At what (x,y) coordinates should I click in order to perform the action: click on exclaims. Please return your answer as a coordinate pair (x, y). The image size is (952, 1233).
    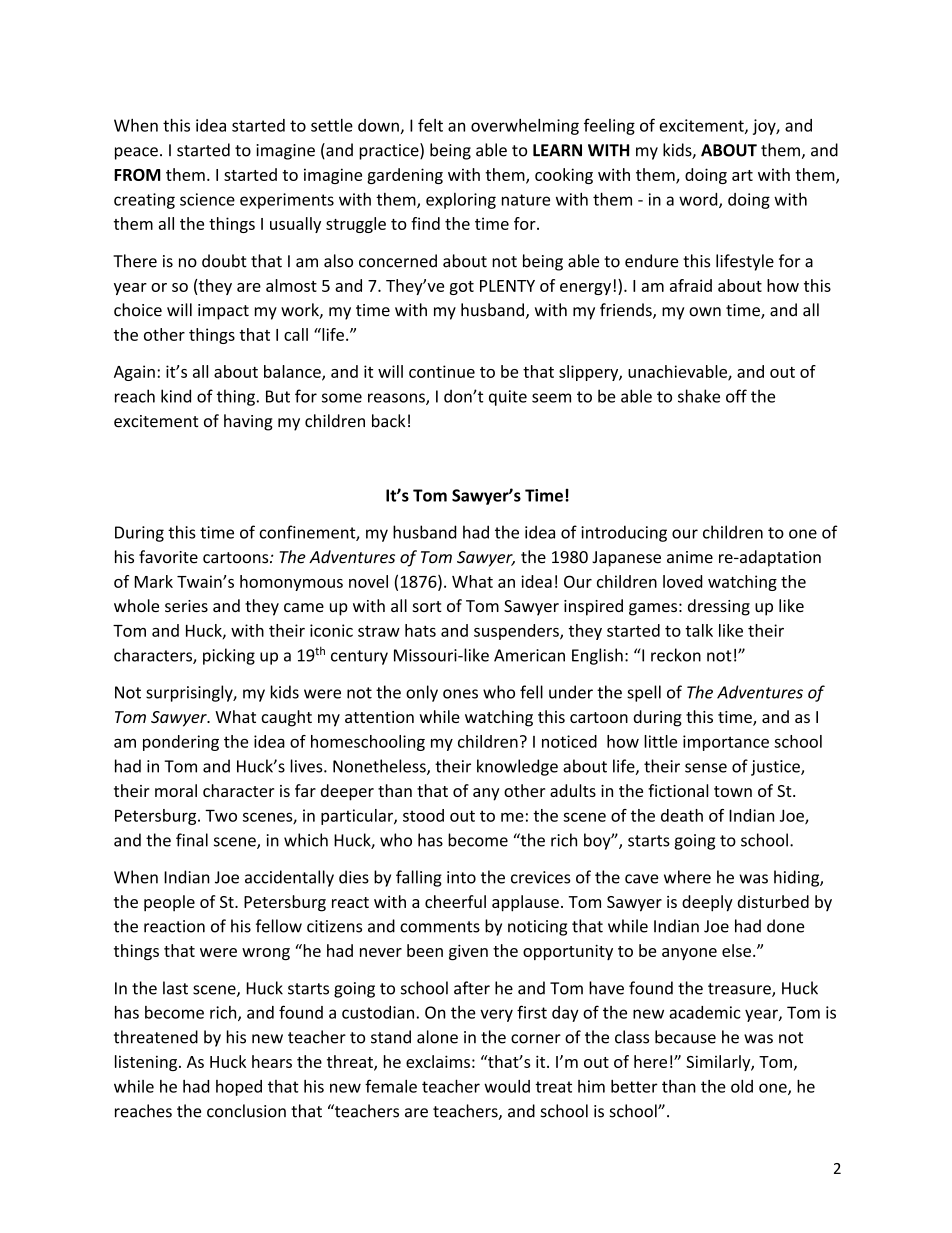
    Looking at the image, I should click on (438, 1061).
